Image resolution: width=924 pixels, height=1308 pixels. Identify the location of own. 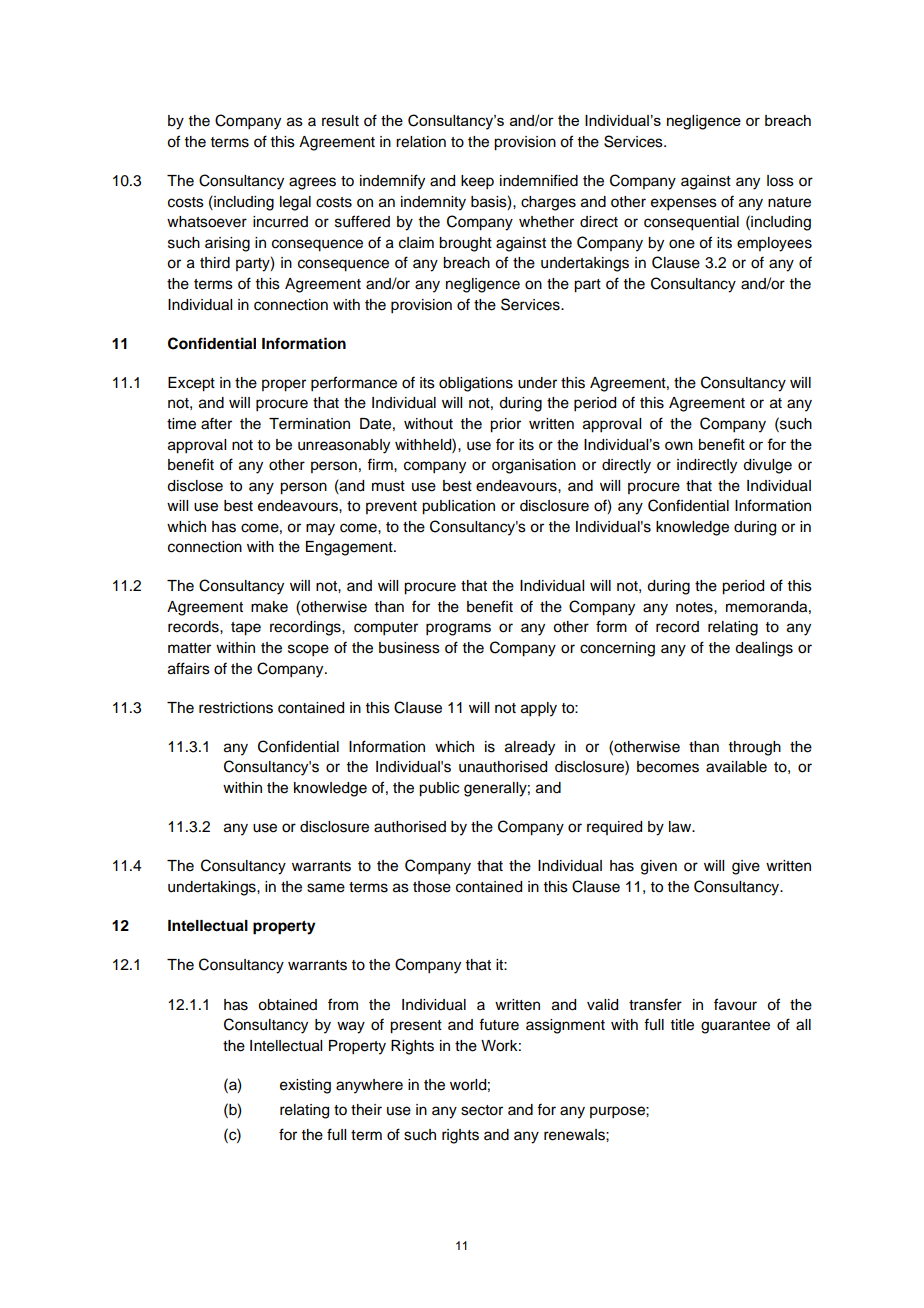
(679, 445).
